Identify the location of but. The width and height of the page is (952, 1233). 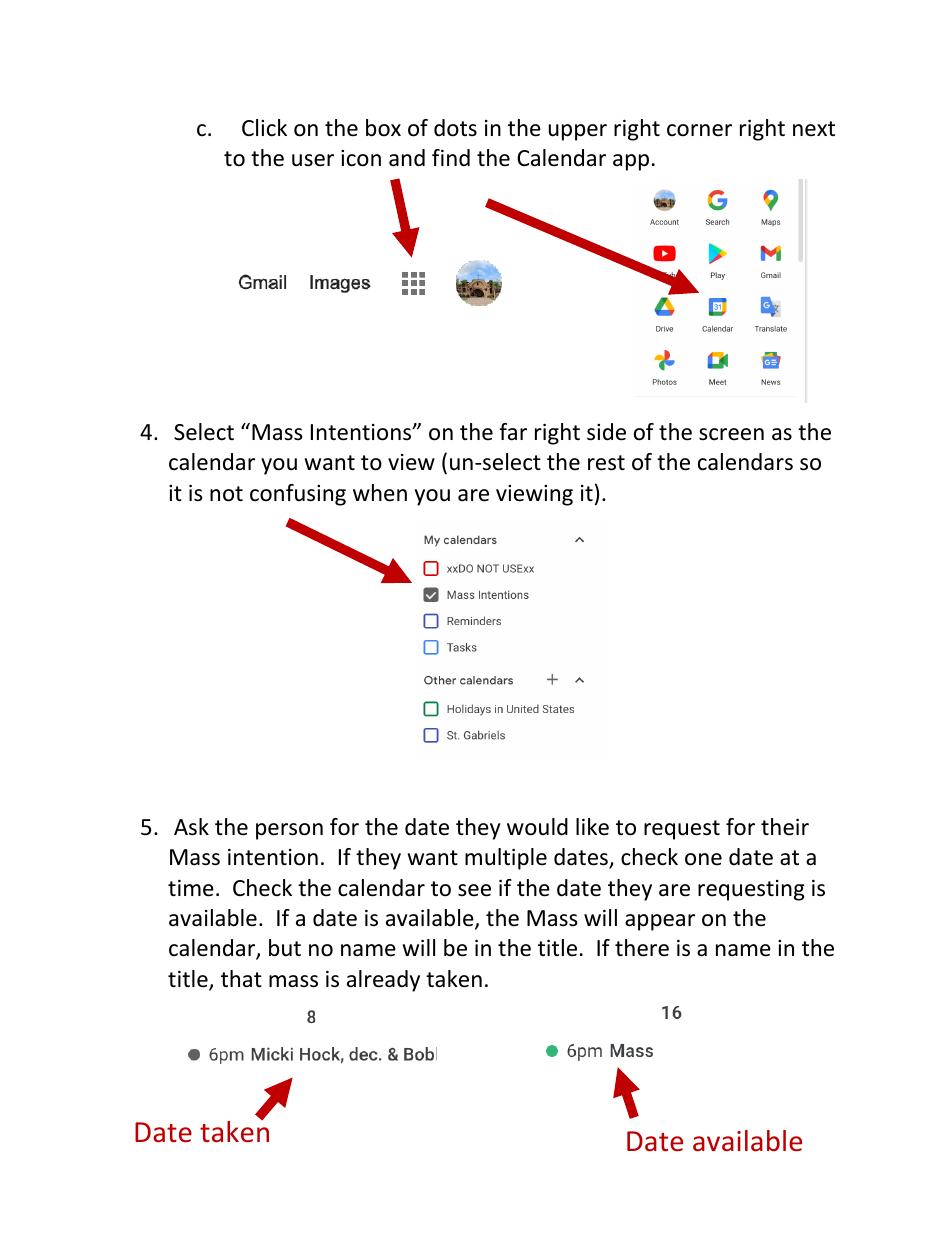
(285, 948).
